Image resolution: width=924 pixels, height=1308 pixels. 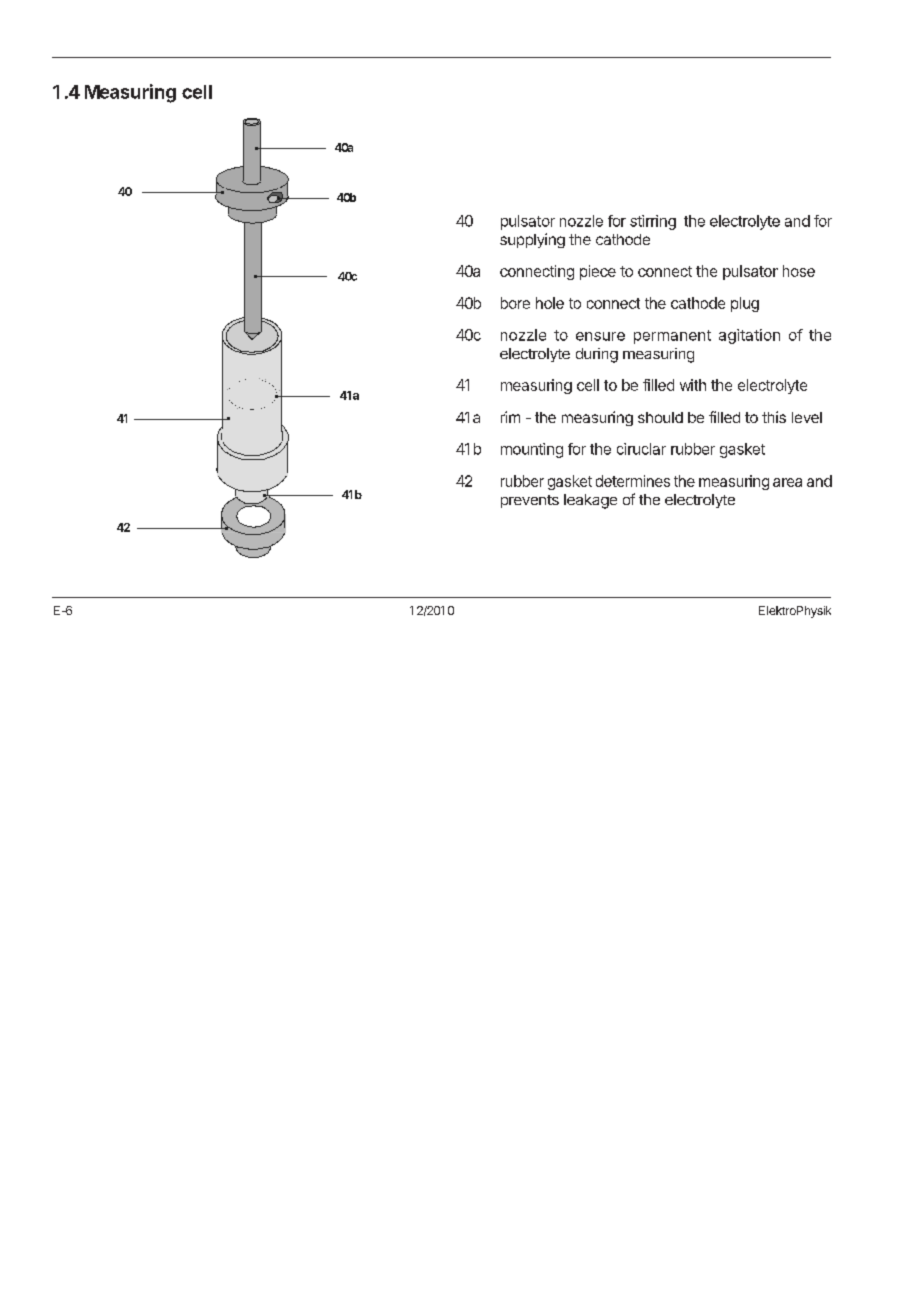 What do you see at coordinates (532, 240) in the image?
I see `supplying` at bounding box center [532, 240].
